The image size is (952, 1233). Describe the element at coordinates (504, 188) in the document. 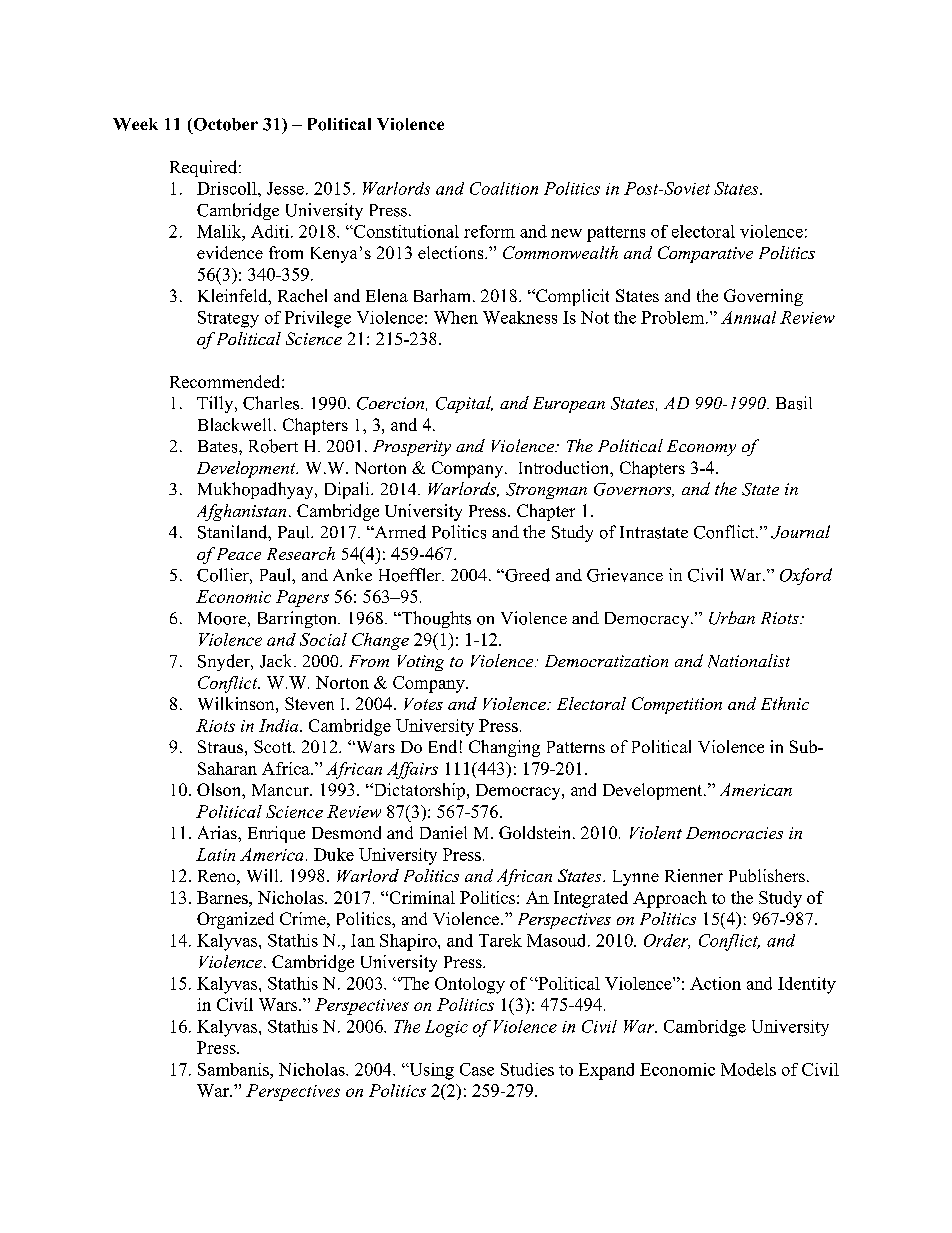

I see `Coalition` at that location.
